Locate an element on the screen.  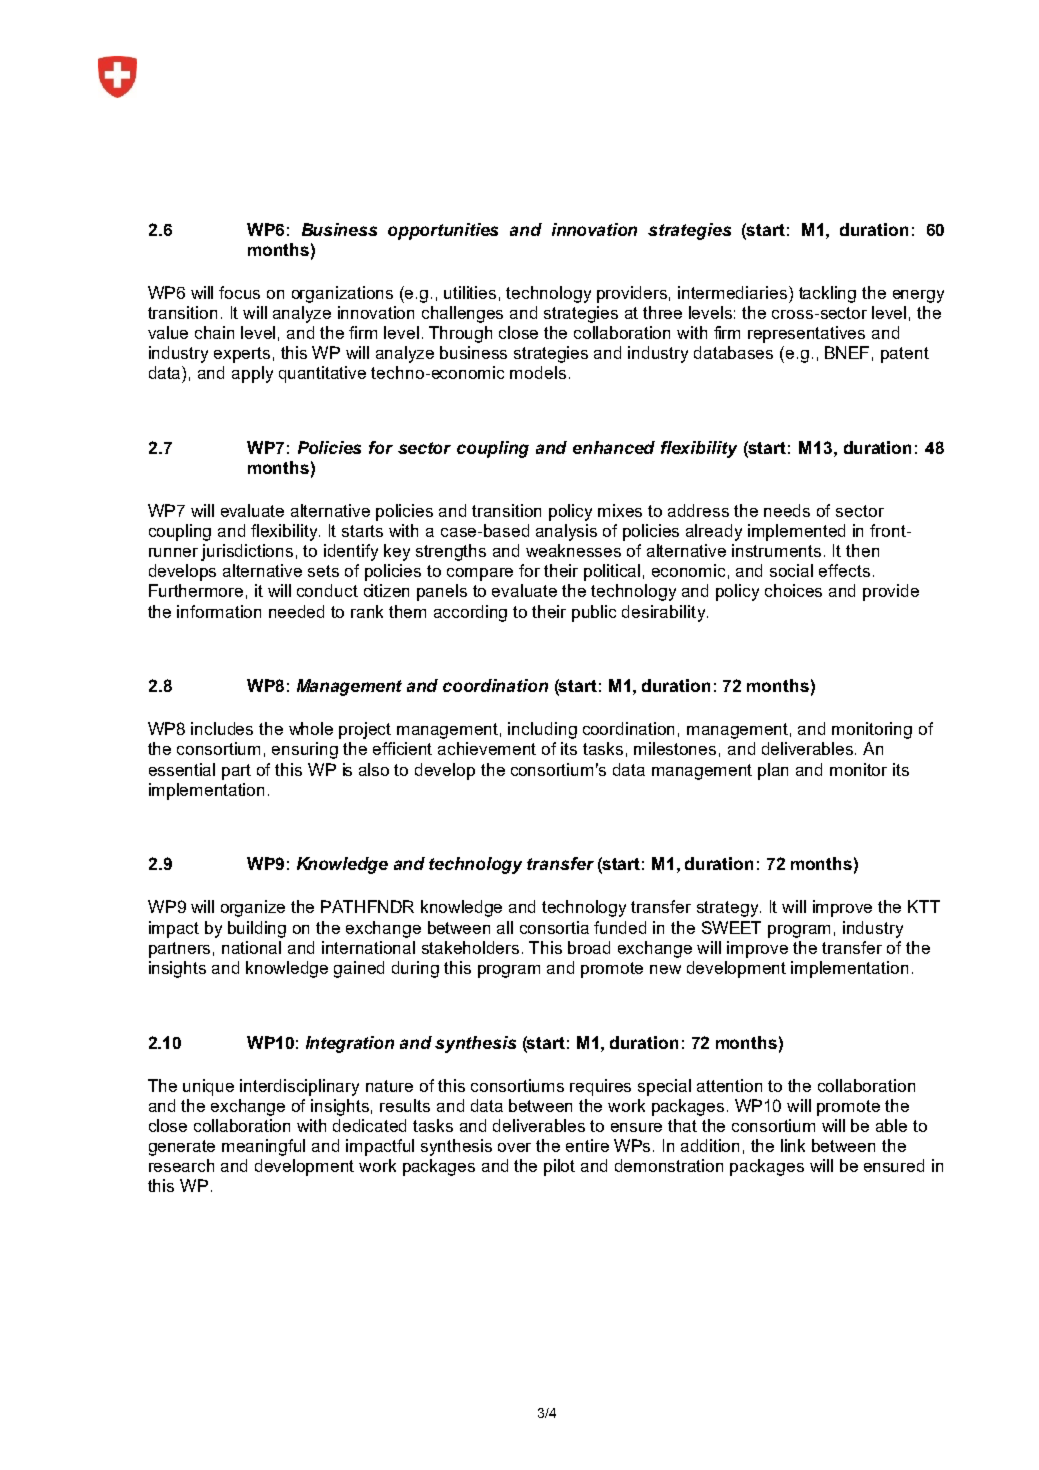
tackling is located at coordinates (827, 294).
